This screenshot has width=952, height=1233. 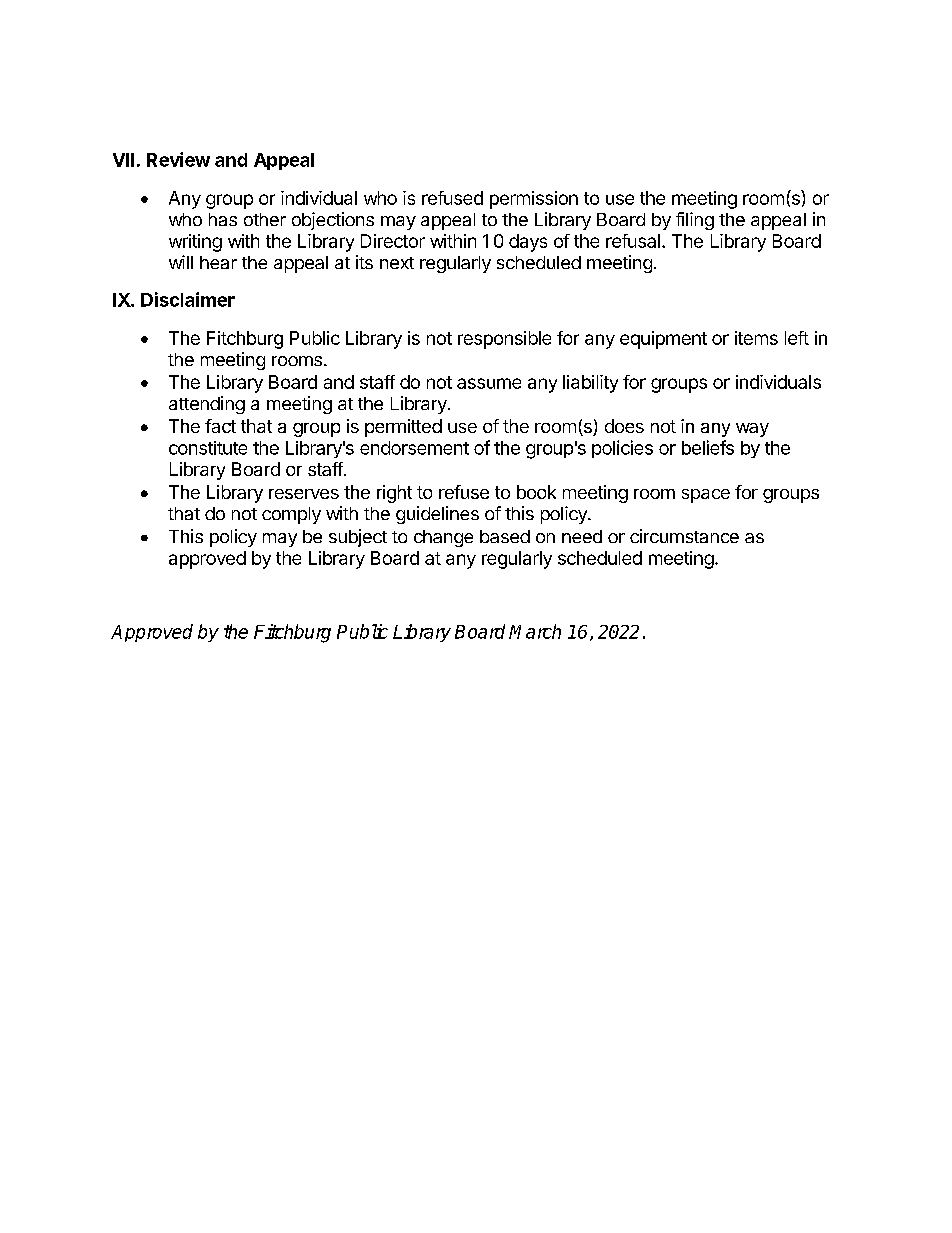 I want to click on circumstance, so click(x=684, y=536).
